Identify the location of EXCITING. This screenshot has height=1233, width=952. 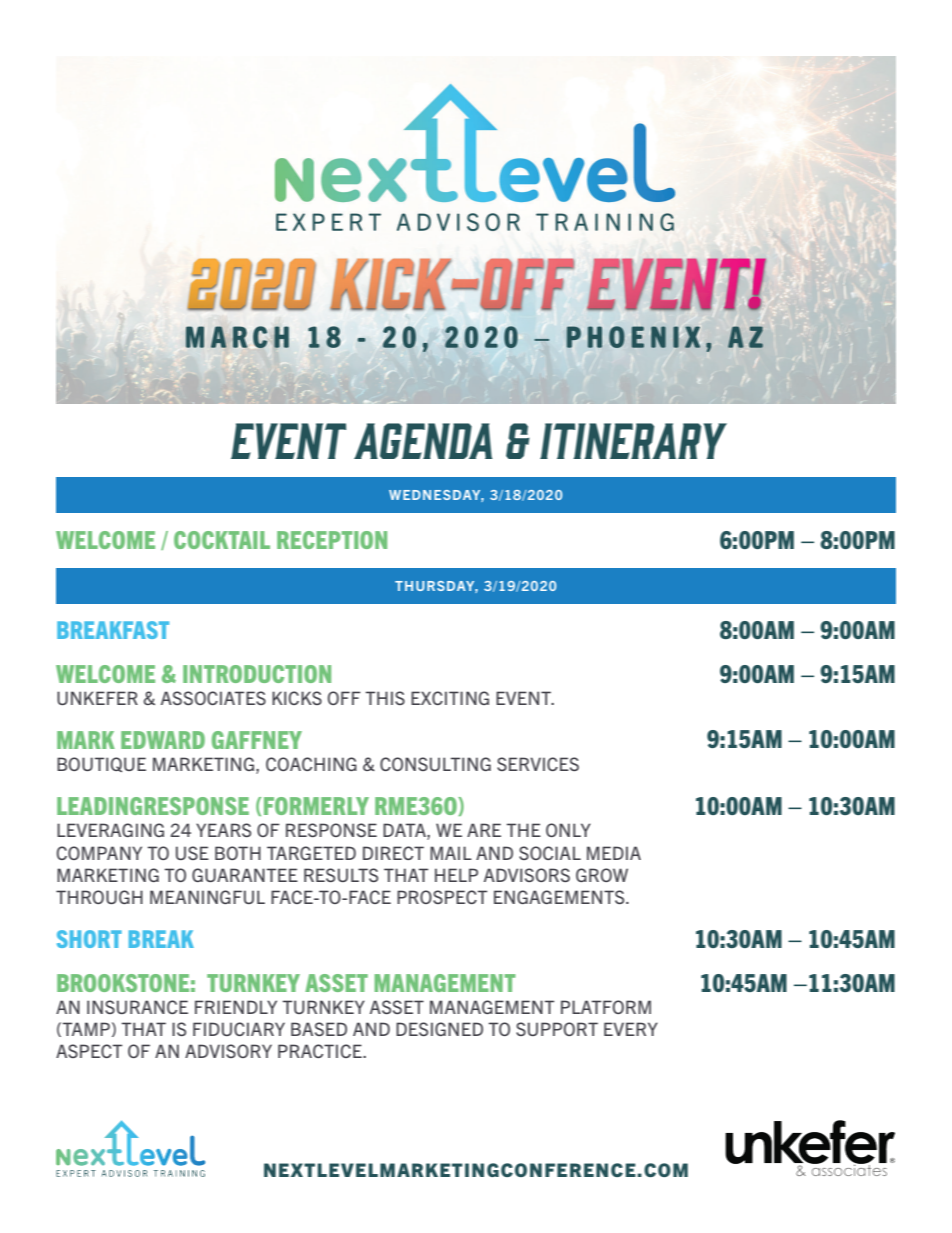
(450, 698).
